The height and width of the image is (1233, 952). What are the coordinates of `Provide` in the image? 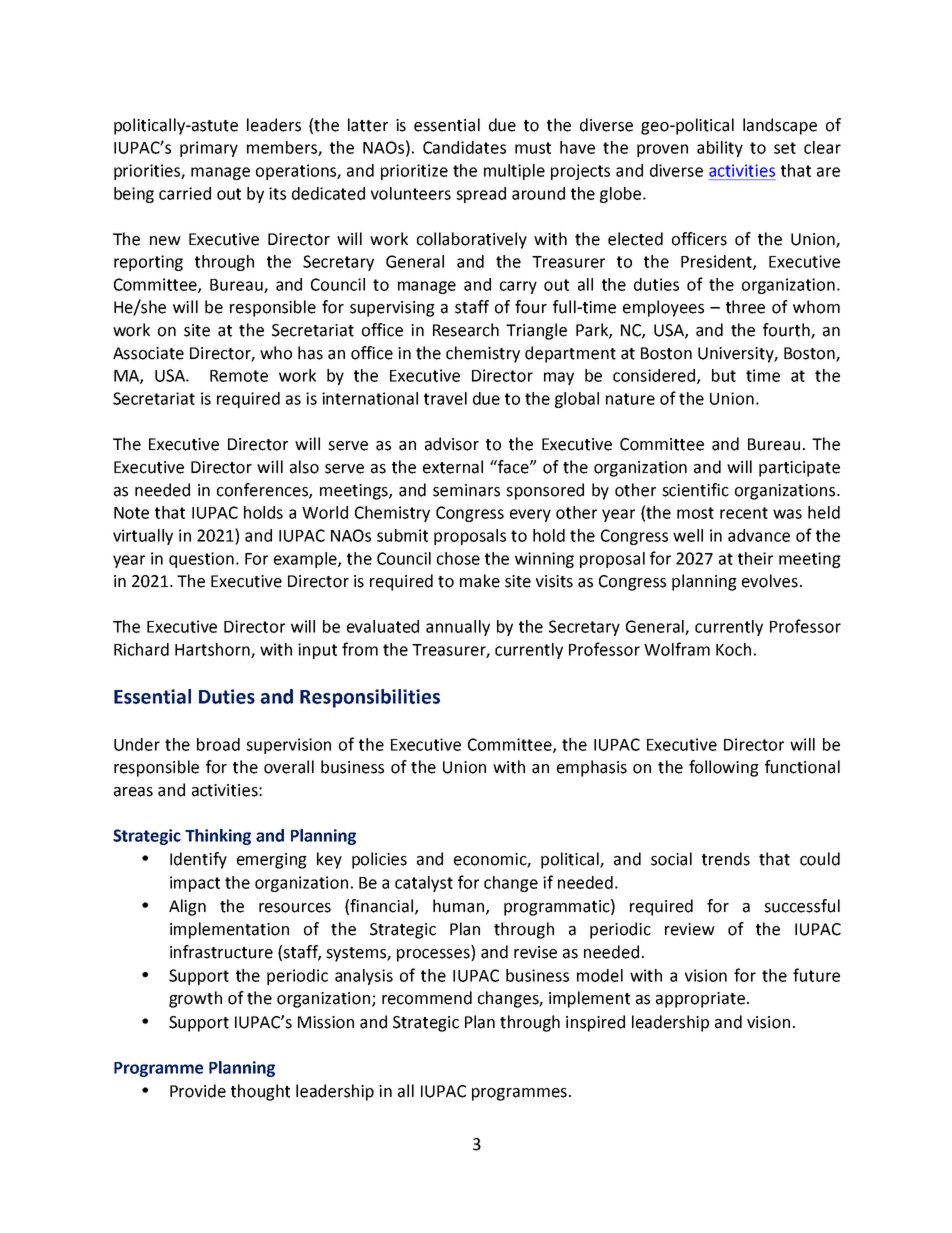 It's located at (198, 1091).
